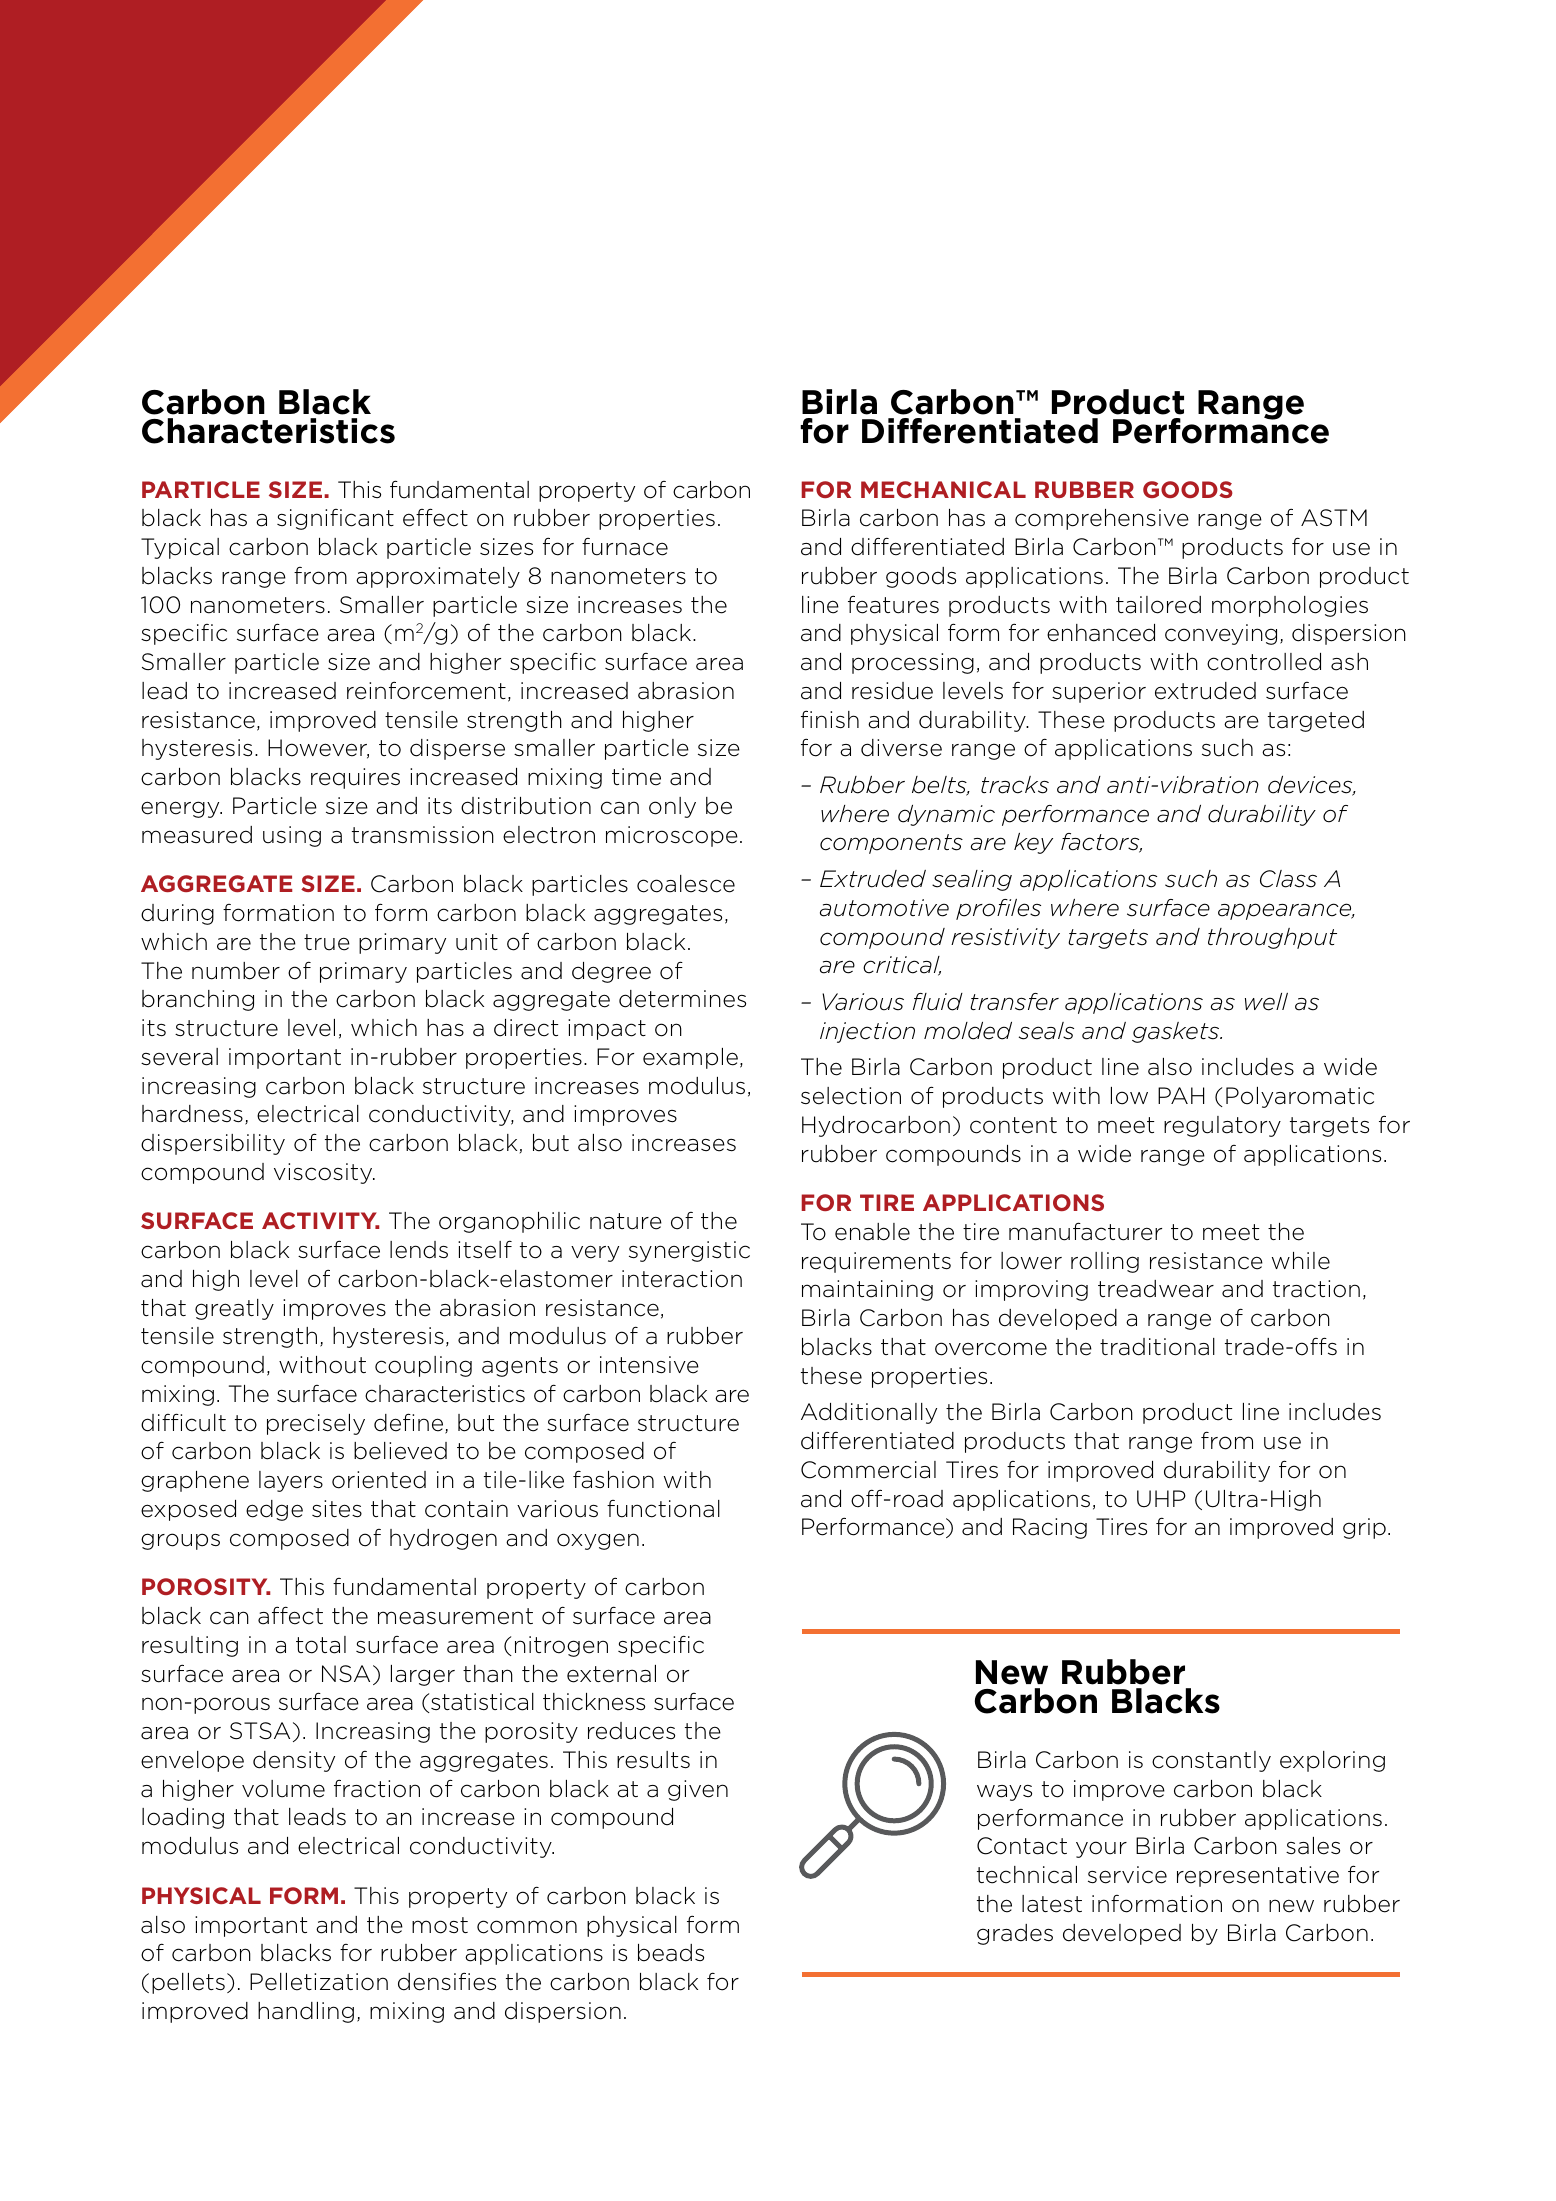 The width and height of the image is (1556, 2201). What do you see at coordinates (327, 942) in the image?
I see `true` at bounding box center [327, 942].
